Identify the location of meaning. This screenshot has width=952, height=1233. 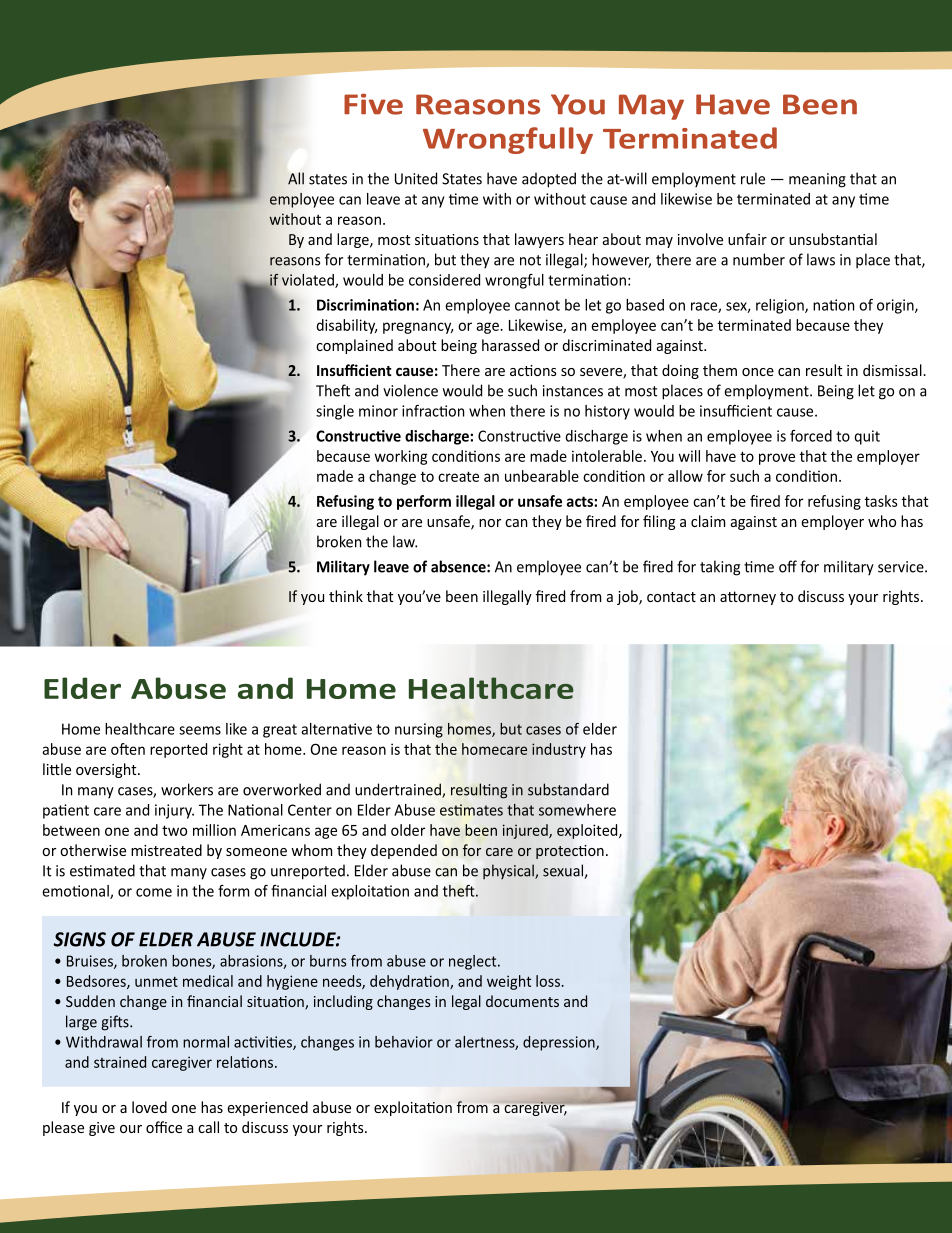
(817, 180).
